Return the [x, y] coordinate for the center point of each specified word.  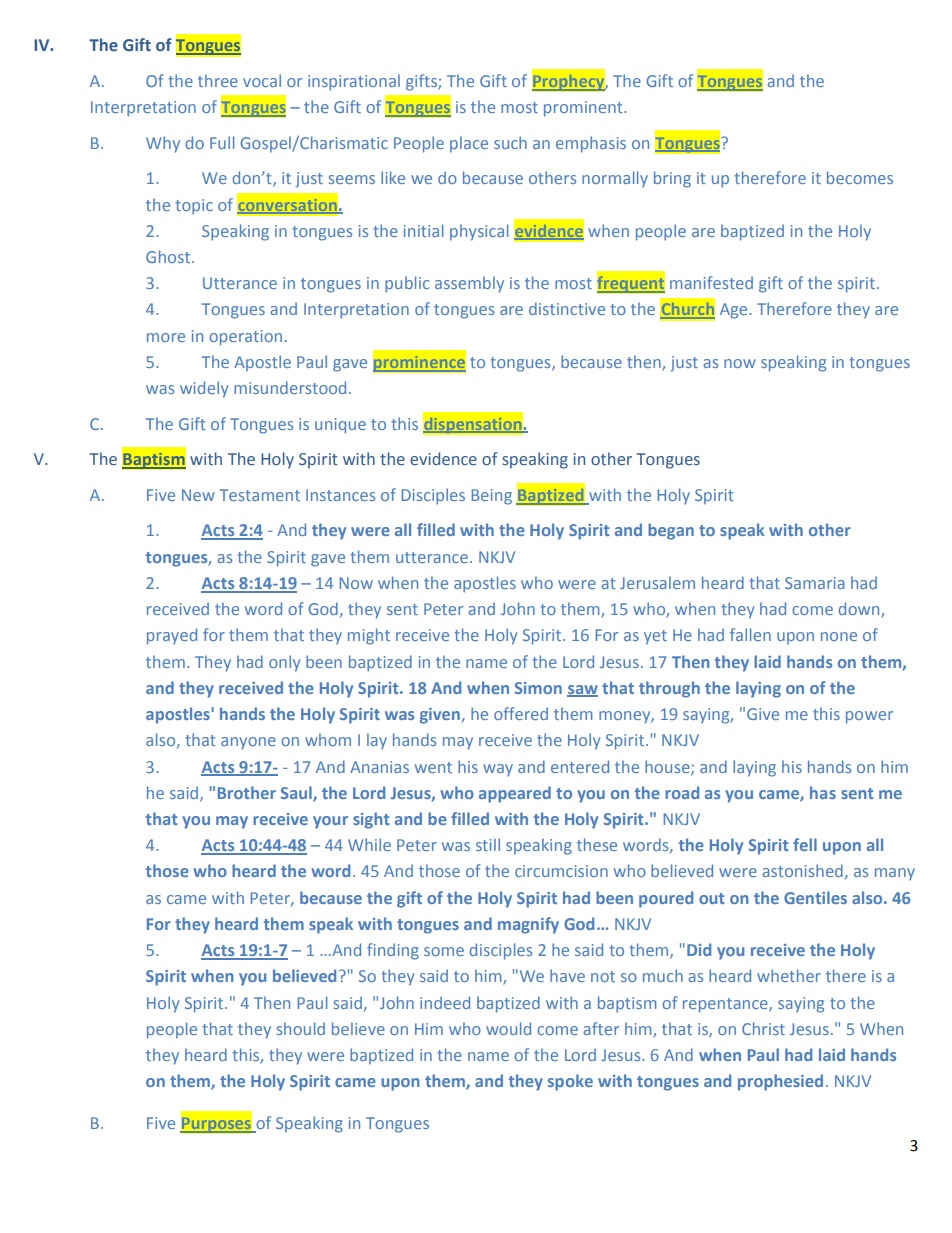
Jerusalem [657, 582]
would [508, 1028]
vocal [262, 80]
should [301, 1028]
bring [672, 179]
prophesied [780, 1082]
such [510, 142]
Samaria [815, 583]
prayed [172, 636]
